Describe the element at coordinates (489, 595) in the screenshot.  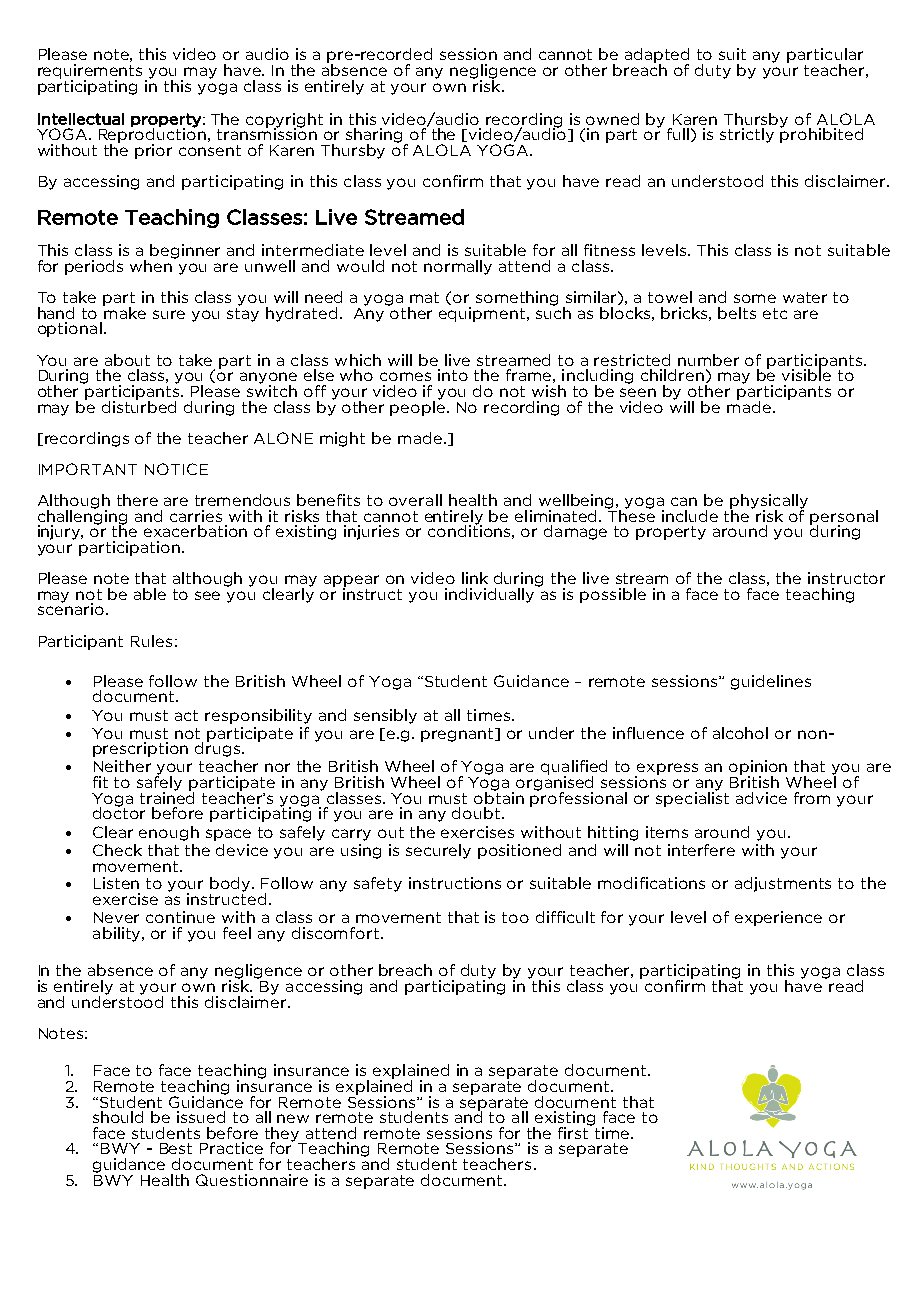
I see `individually` at that location.
